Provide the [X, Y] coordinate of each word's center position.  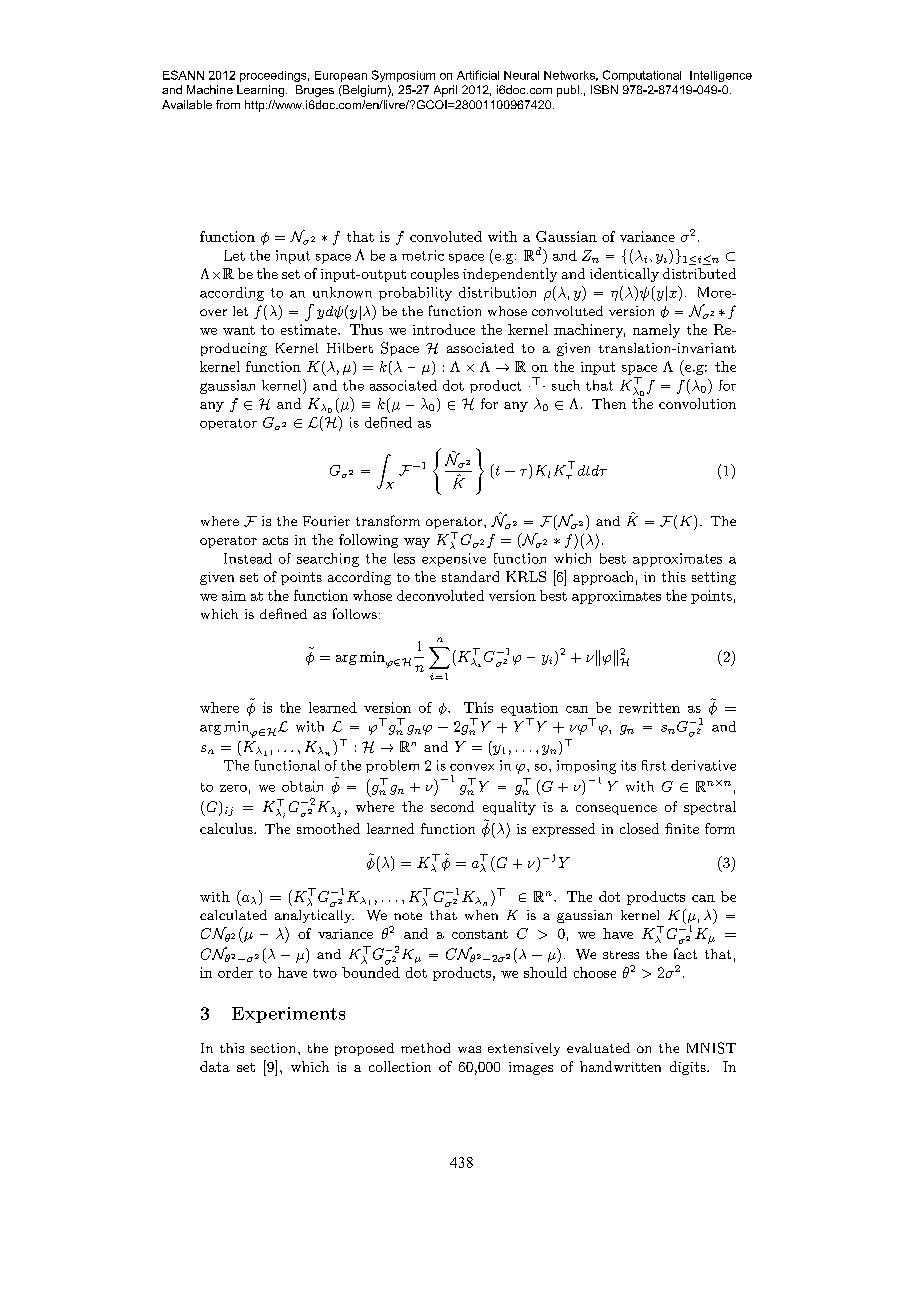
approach [603, 578]
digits [689, 1068]
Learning [260, 91]
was [469, 1049]
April [445, 91]
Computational [642, 76]
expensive [454, 560]
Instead [248, 558]
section [275, 1048]
